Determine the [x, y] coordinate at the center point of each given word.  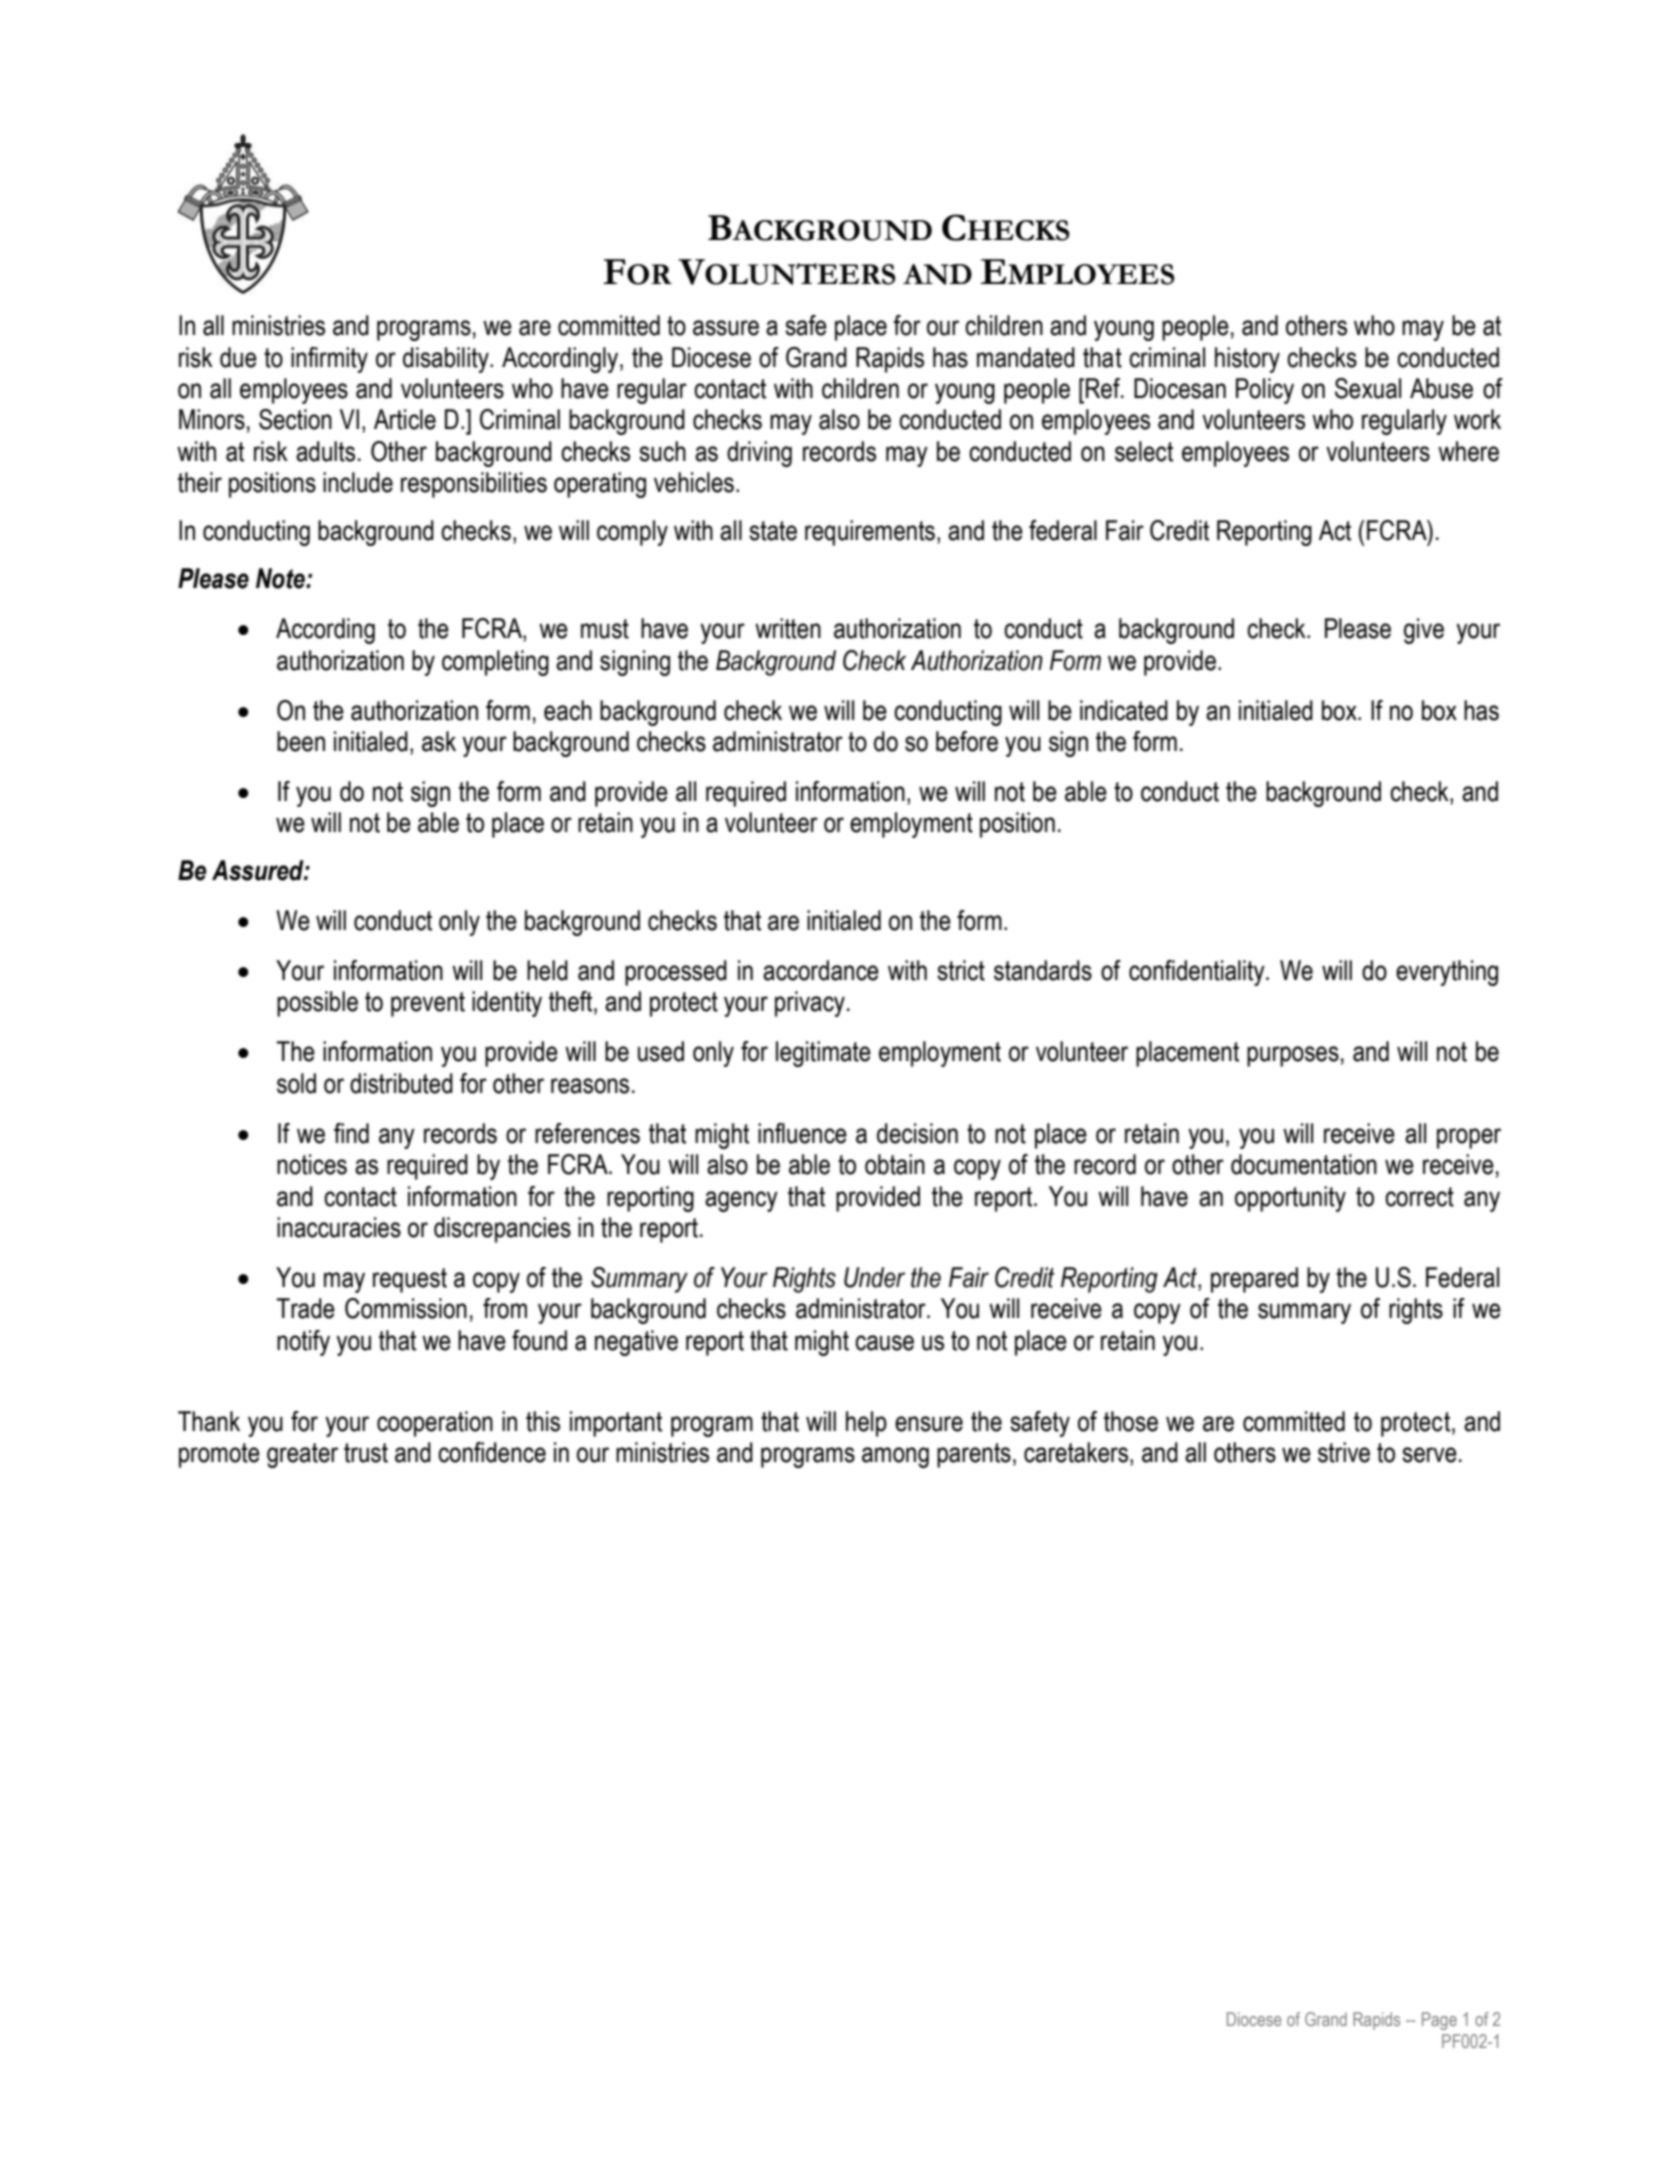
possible [317, 1004]
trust [366, 1453]
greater [302, 1455]
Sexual [1368, 388]
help [866, 1424]
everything [1447, 973]
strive [1344, 1452]
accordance [821, 970]
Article [405, 419]
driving [759, 454]
